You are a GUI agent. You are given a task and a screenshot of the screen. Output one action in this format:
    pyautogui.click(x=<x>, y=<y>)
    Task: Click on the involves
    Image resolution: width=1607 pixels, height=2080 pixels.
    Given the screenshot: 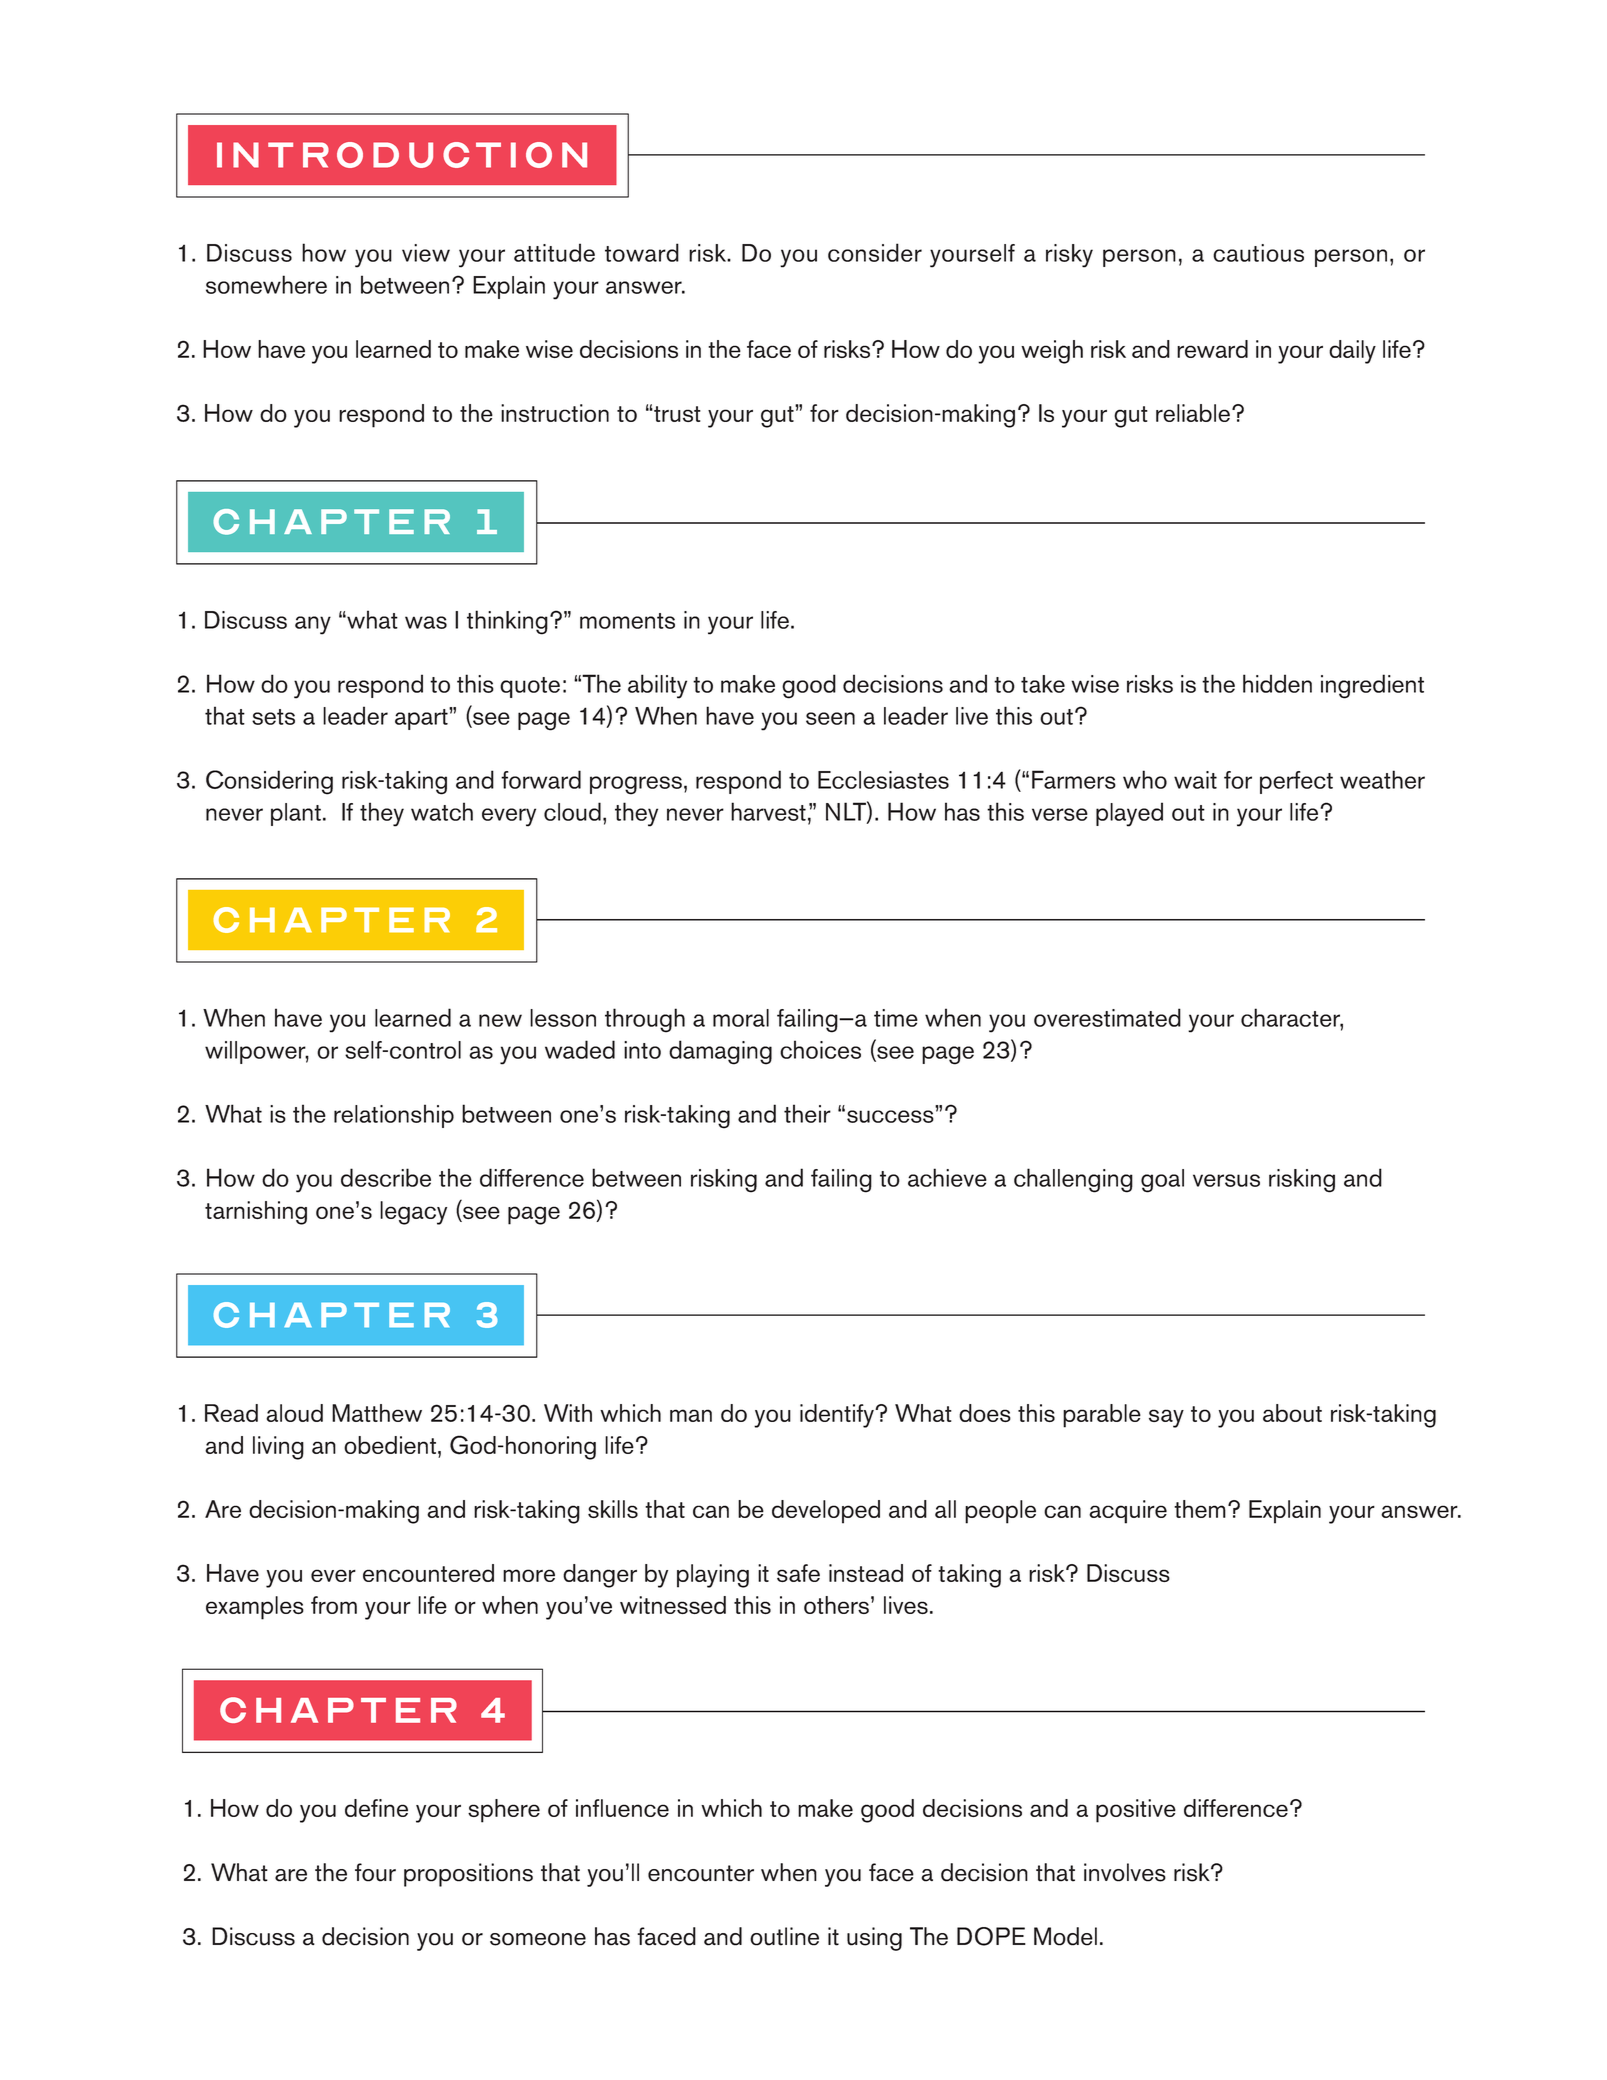 What is the action you would take?
    pyautogui.click(x=1125, y=1872)
